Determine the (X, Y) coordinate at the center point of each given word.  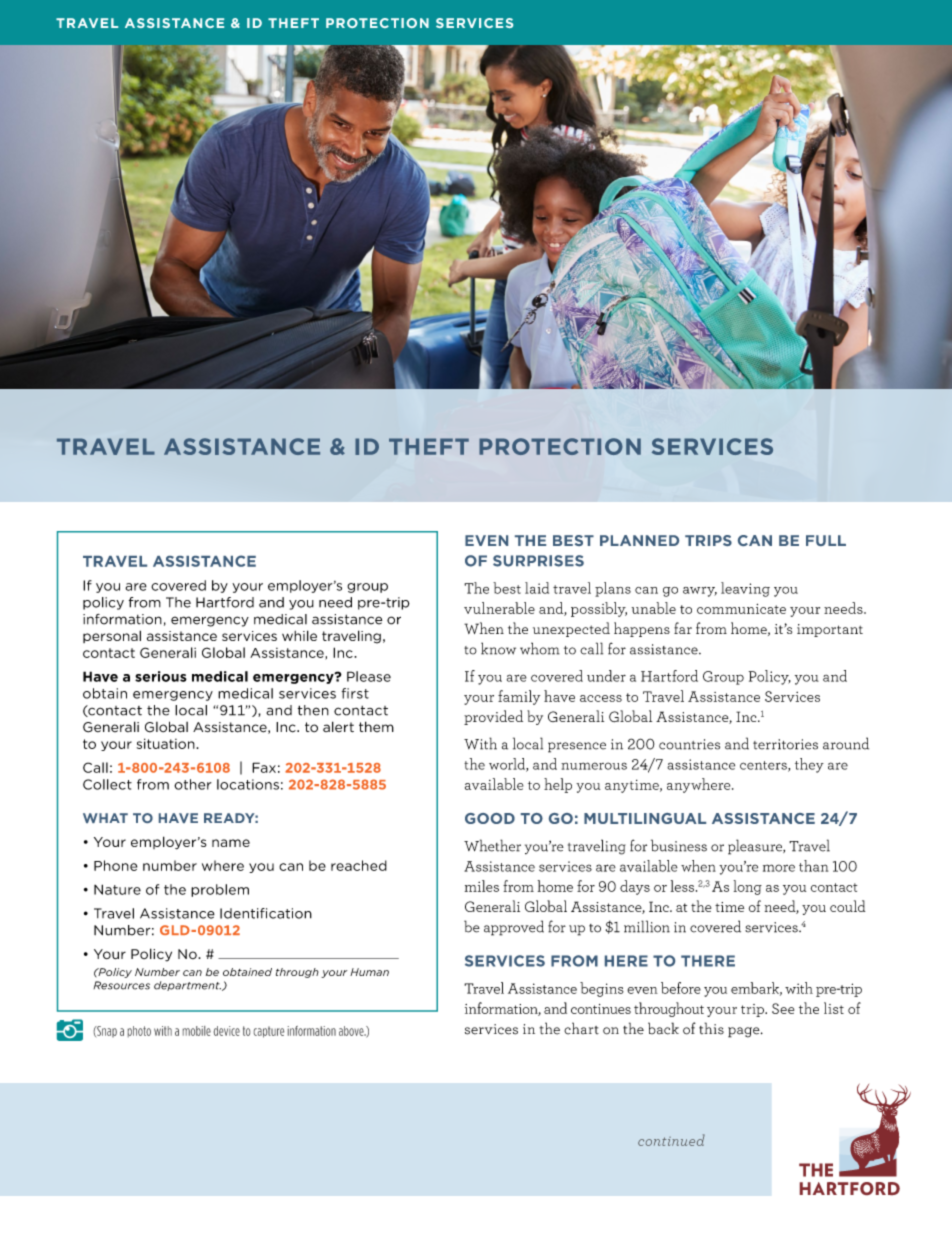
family (519, 697)
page (745, 1032)
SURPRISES (538, 561)
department (187, 986)
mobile (197, 1031)
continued (671, 1140)
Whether (492, 845)
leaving (745, 589)
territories (785, 744)
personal (112, 636)
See (783, 1008)
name (231, 843)
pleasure (756, 847)
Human (369, 972)
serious (161, 676)
